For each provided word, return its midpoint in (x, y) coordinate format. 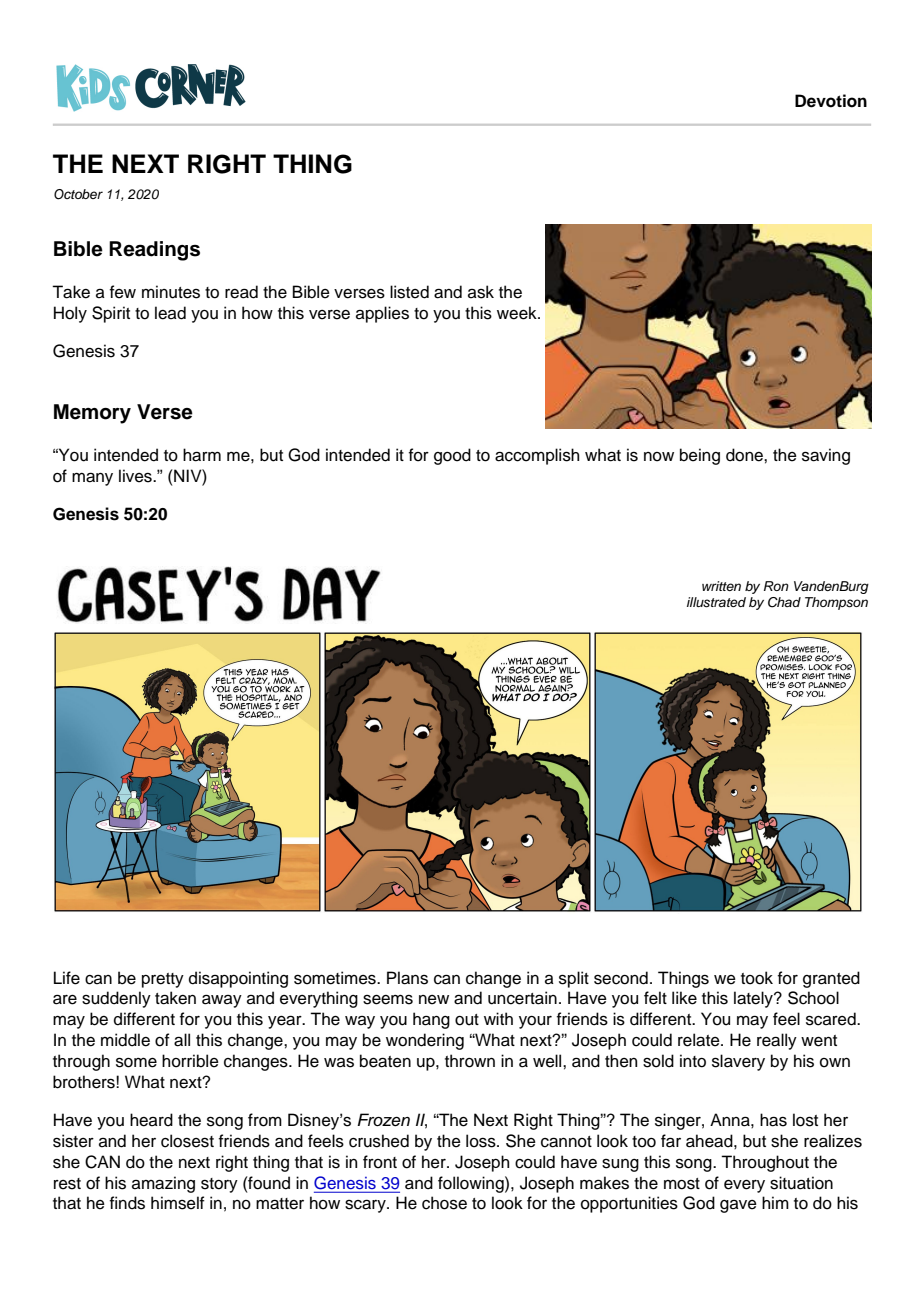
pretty (163, 980)
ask (481, 292)
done (745, 455)
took (757, 978)
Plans (407, 978)
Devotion (831, 101)
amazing (163, 1184)
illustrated (716, 602)
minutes (171, 292)
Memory (92, 414)
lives (136, 476)
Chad (784, 602)
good (452, 456)
